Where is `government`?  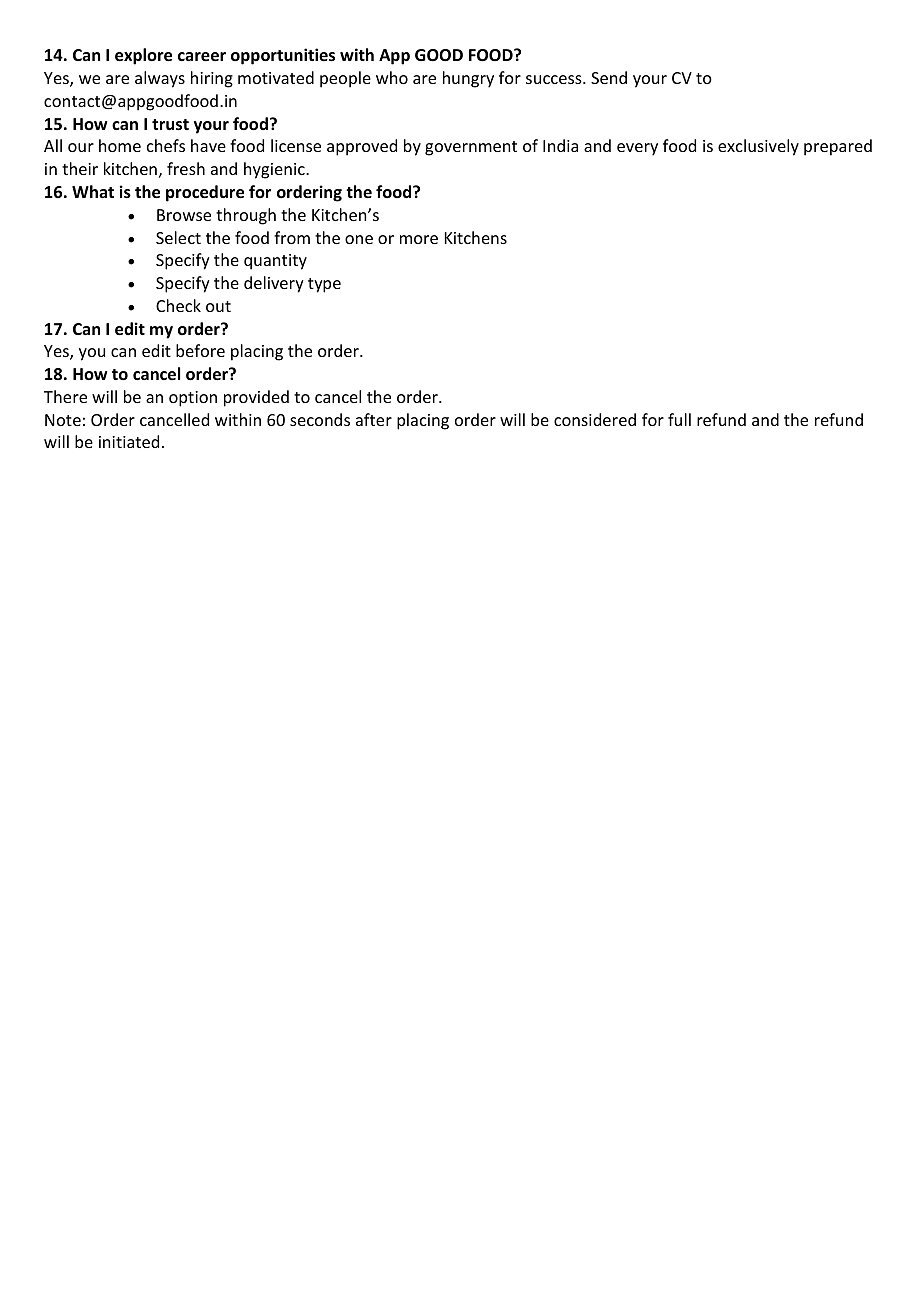 government is located at coordinates (471, 148).
